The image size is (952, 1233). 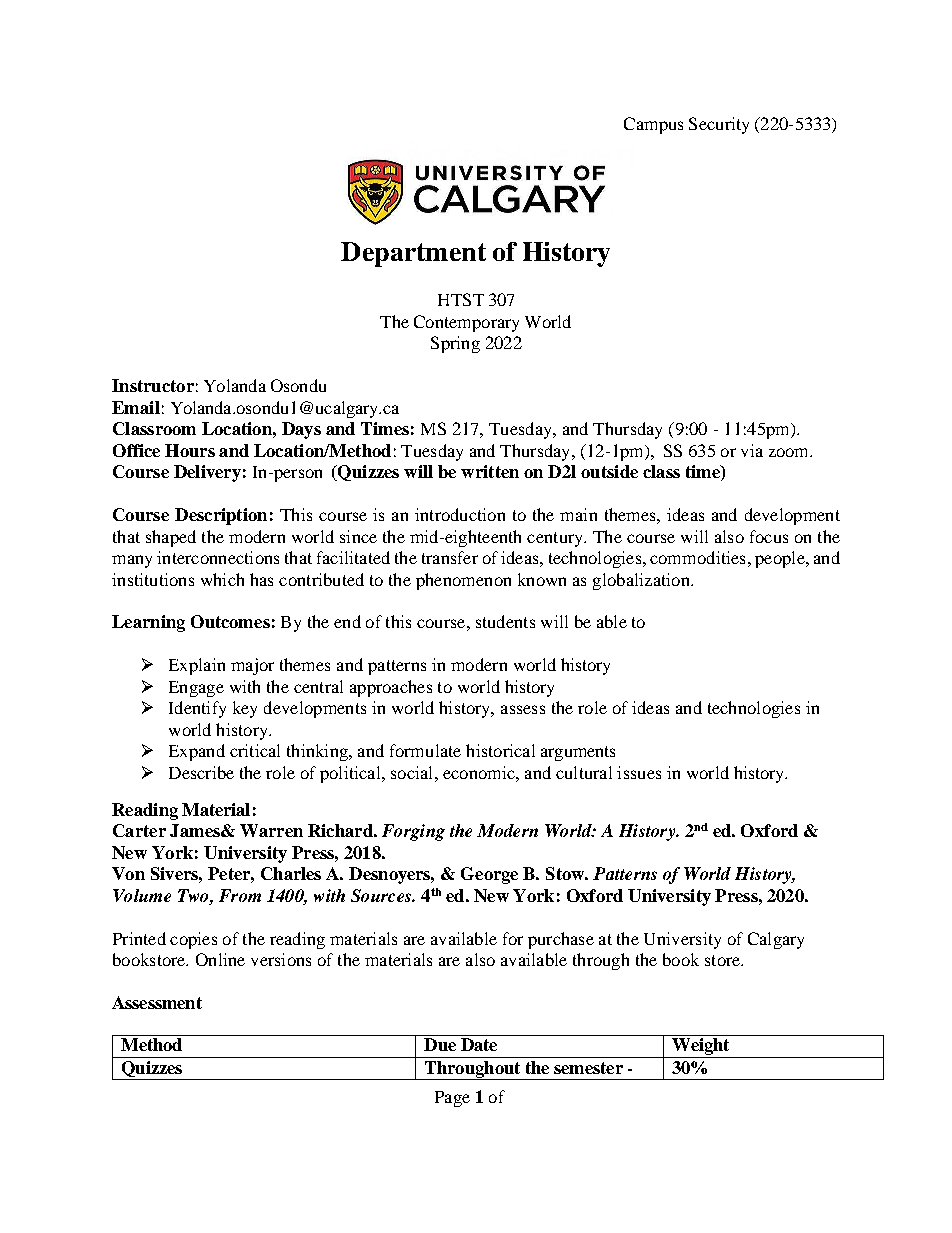 I want to click on Spring, so click(x=455, y=344).
